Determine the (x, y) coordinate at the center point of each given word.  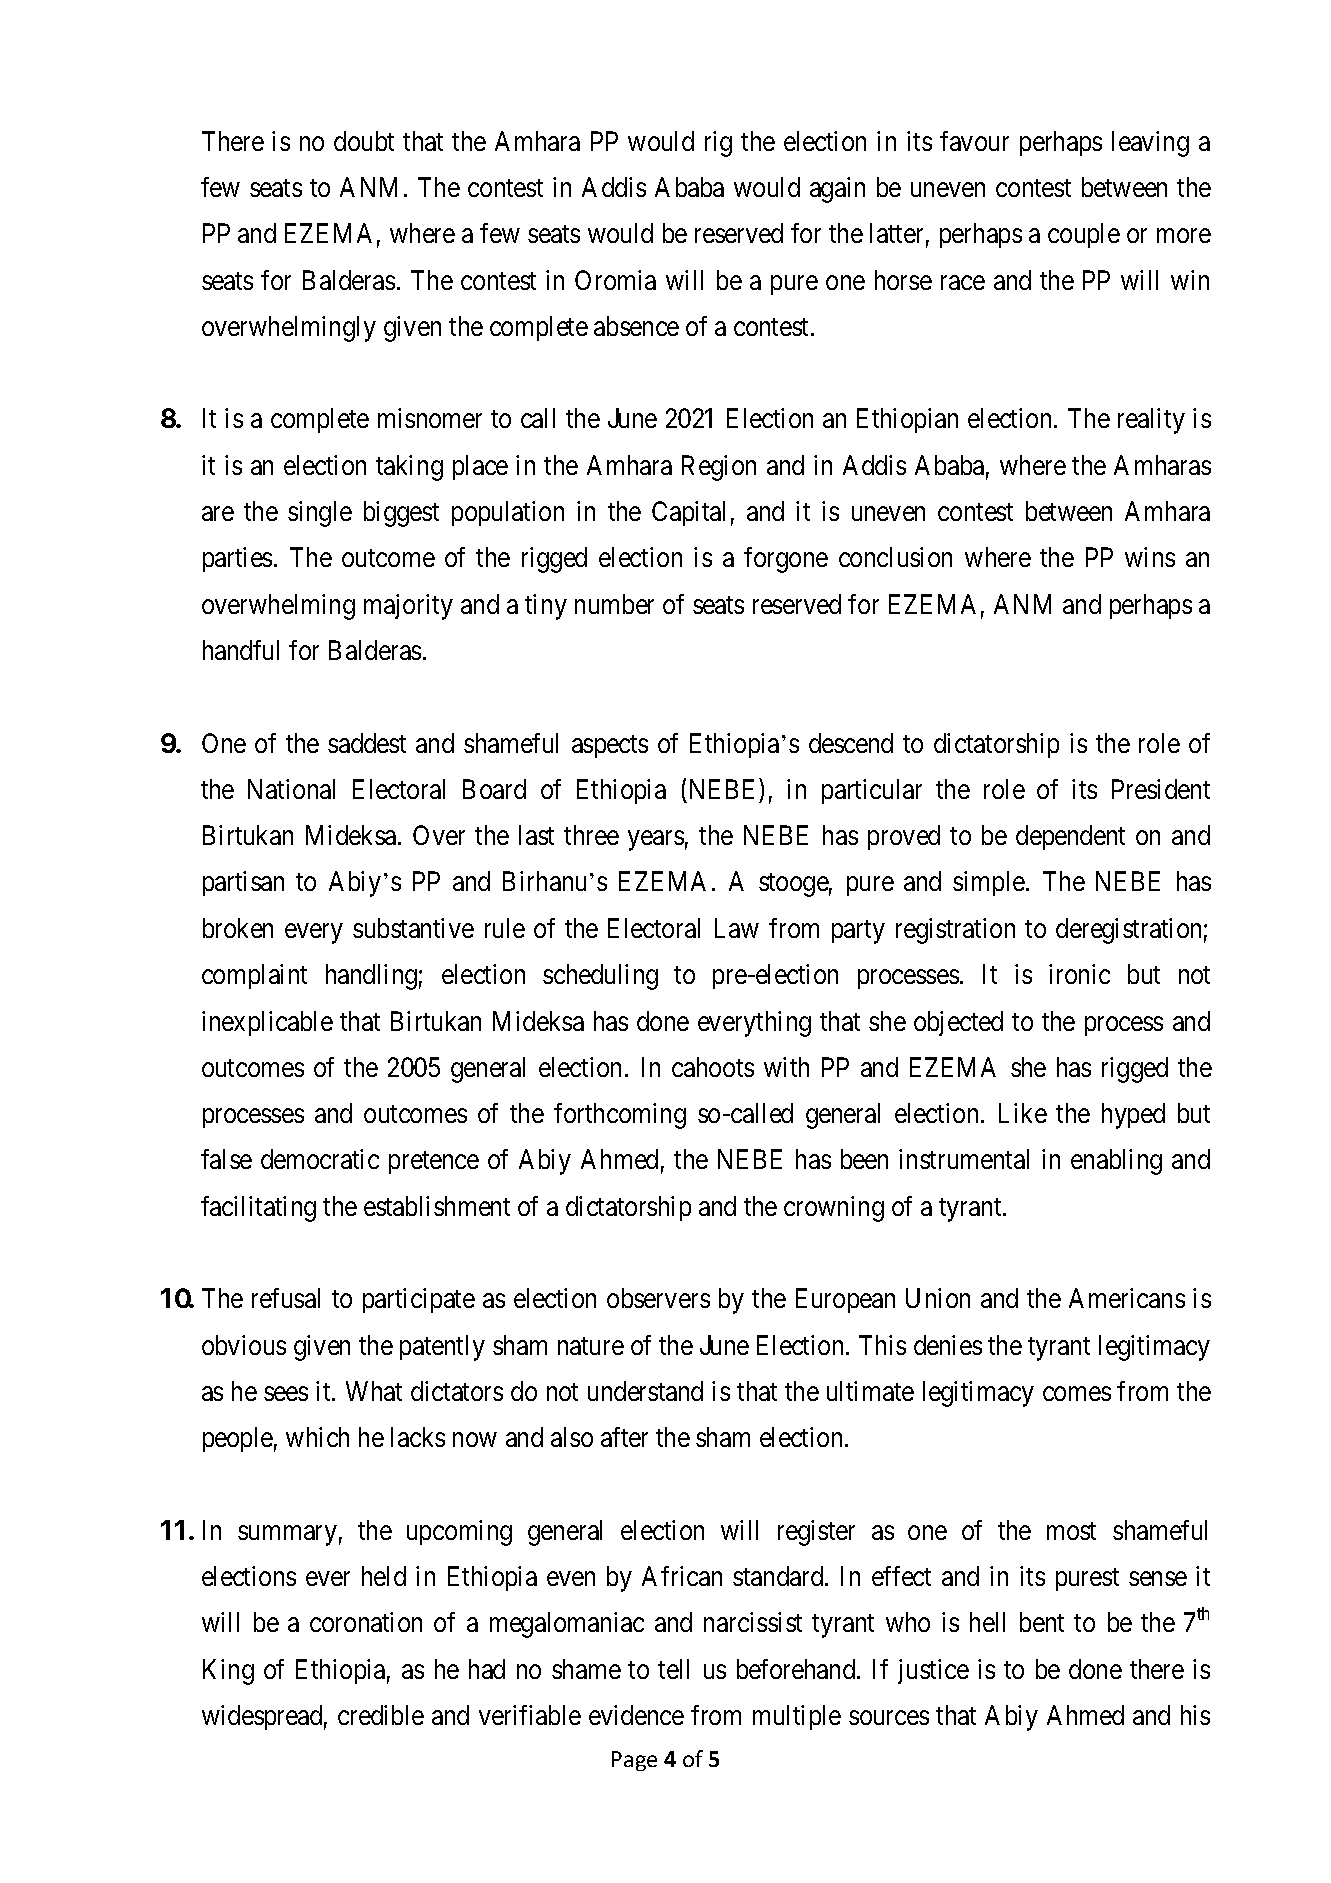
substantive (413, 928)
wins (1150, 557)
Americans (1127, 1298)
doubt (364, 141)
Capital (688, 513)
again (837, 190)
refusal (286, 1298)
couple (1084, 235)
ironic (1079, 974)
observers (658, 1298)
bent (1042, 1622)
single (320, 514)
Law (737, 928)
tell (673, 1669)
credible (381, 1715)
